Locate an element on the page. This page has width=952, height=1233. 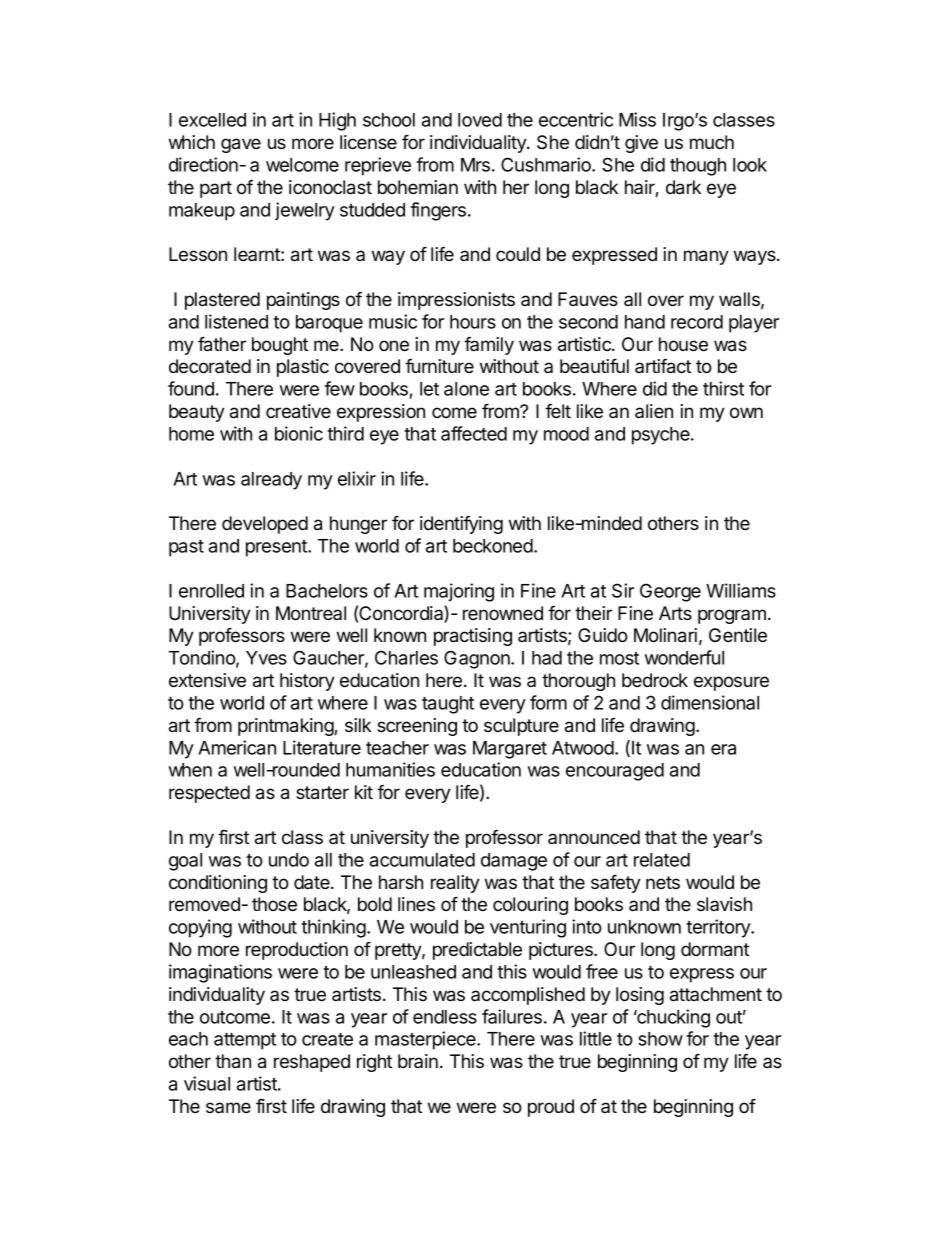
house is located at coordinates (683, 344).
